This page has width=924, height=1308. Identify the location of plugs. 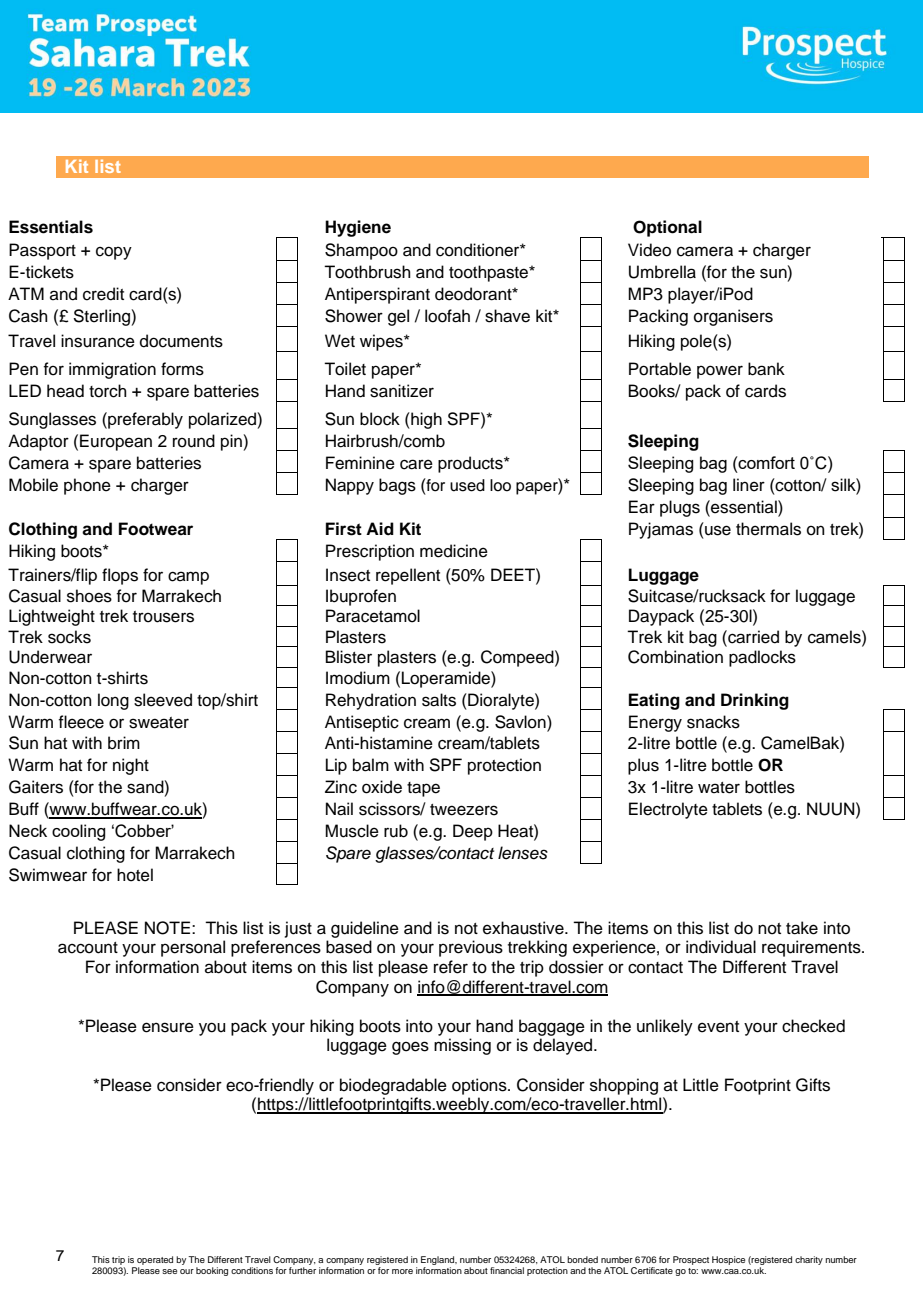
(680, 508).
